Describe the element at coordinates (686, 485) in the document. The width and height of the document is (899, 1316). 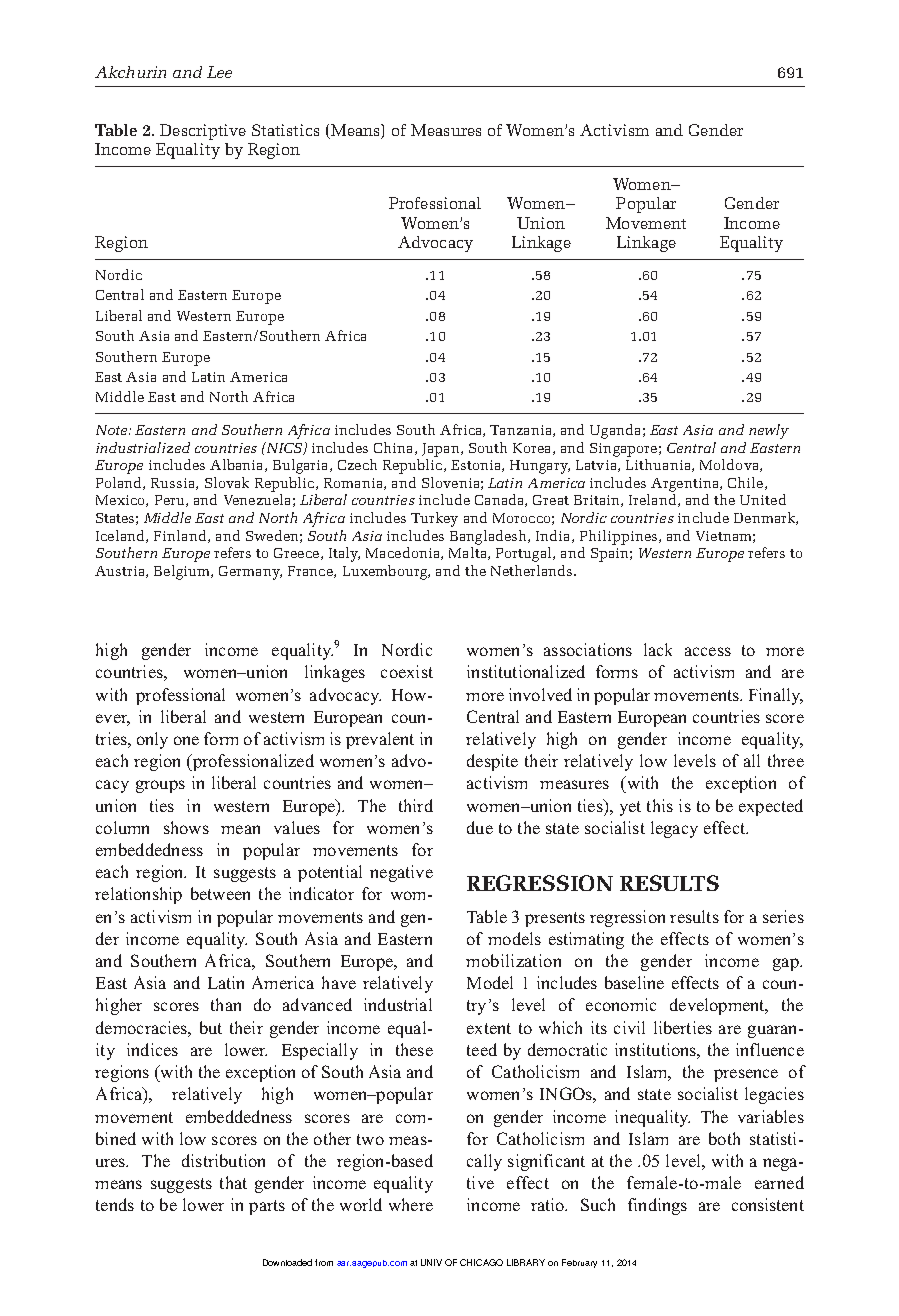
I see `Argentina` at that location.
